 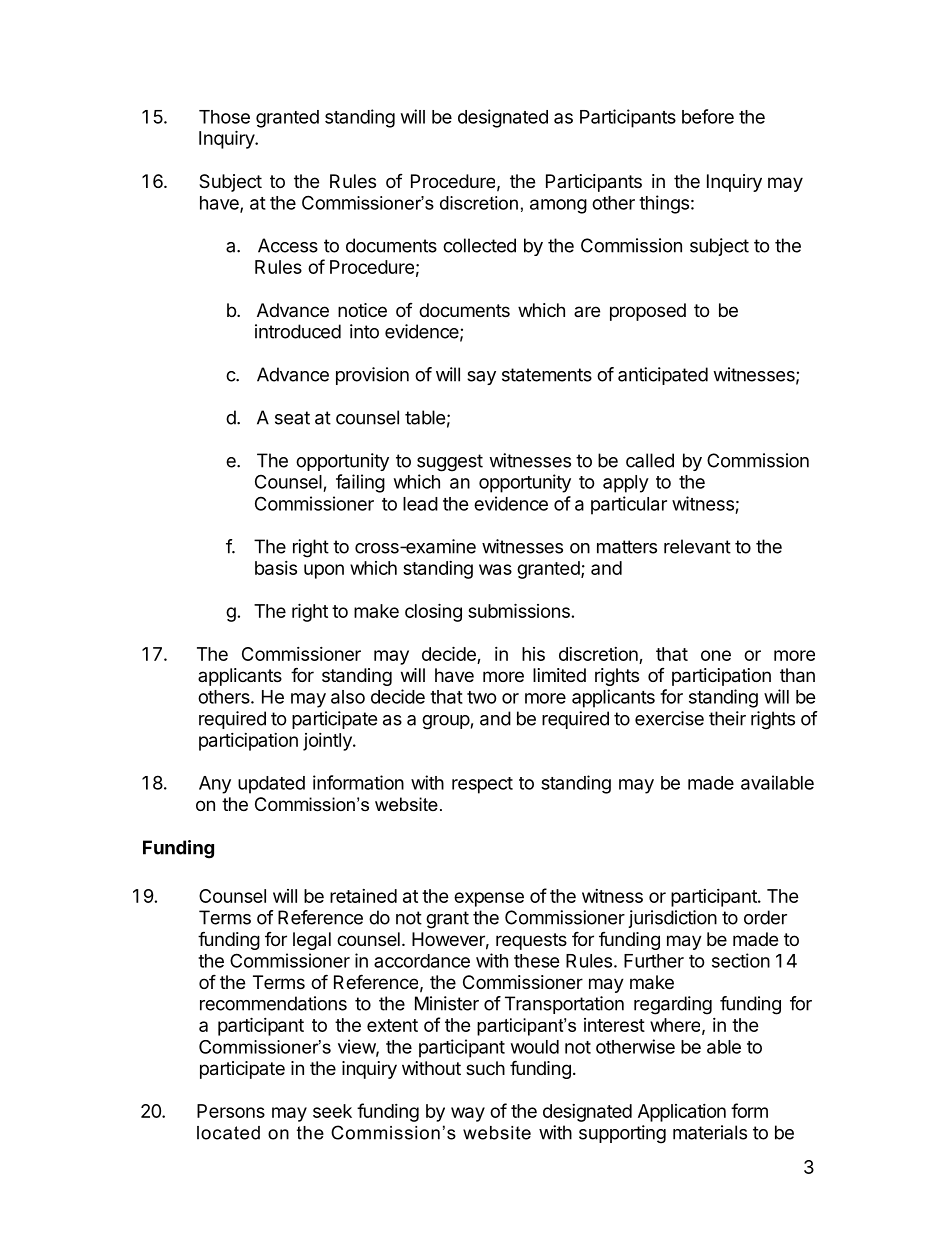 I want to click on retained, so click(x=363, y=896).
